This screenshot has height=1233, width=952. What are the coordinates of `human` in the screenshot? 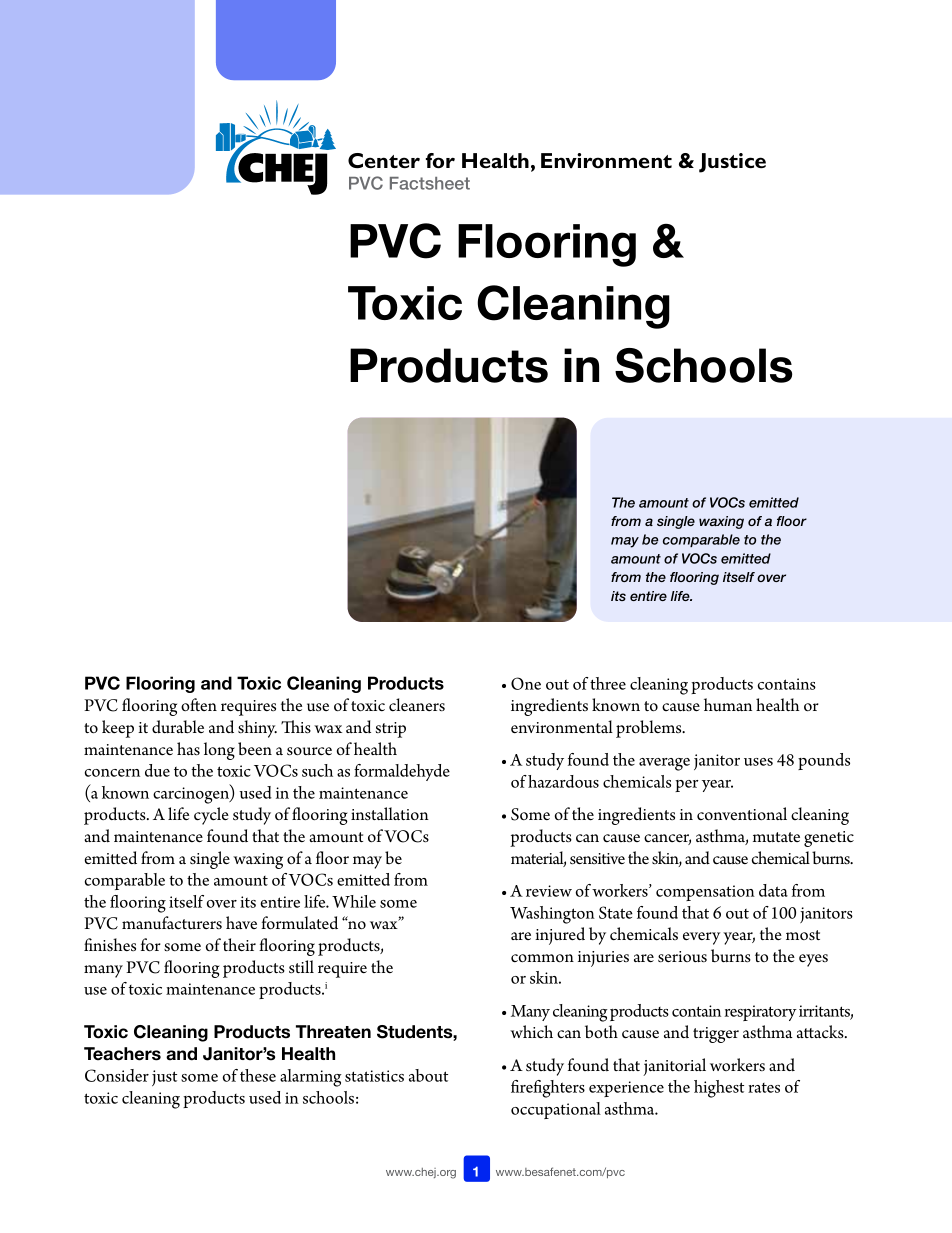 It's located at (728, 704).
